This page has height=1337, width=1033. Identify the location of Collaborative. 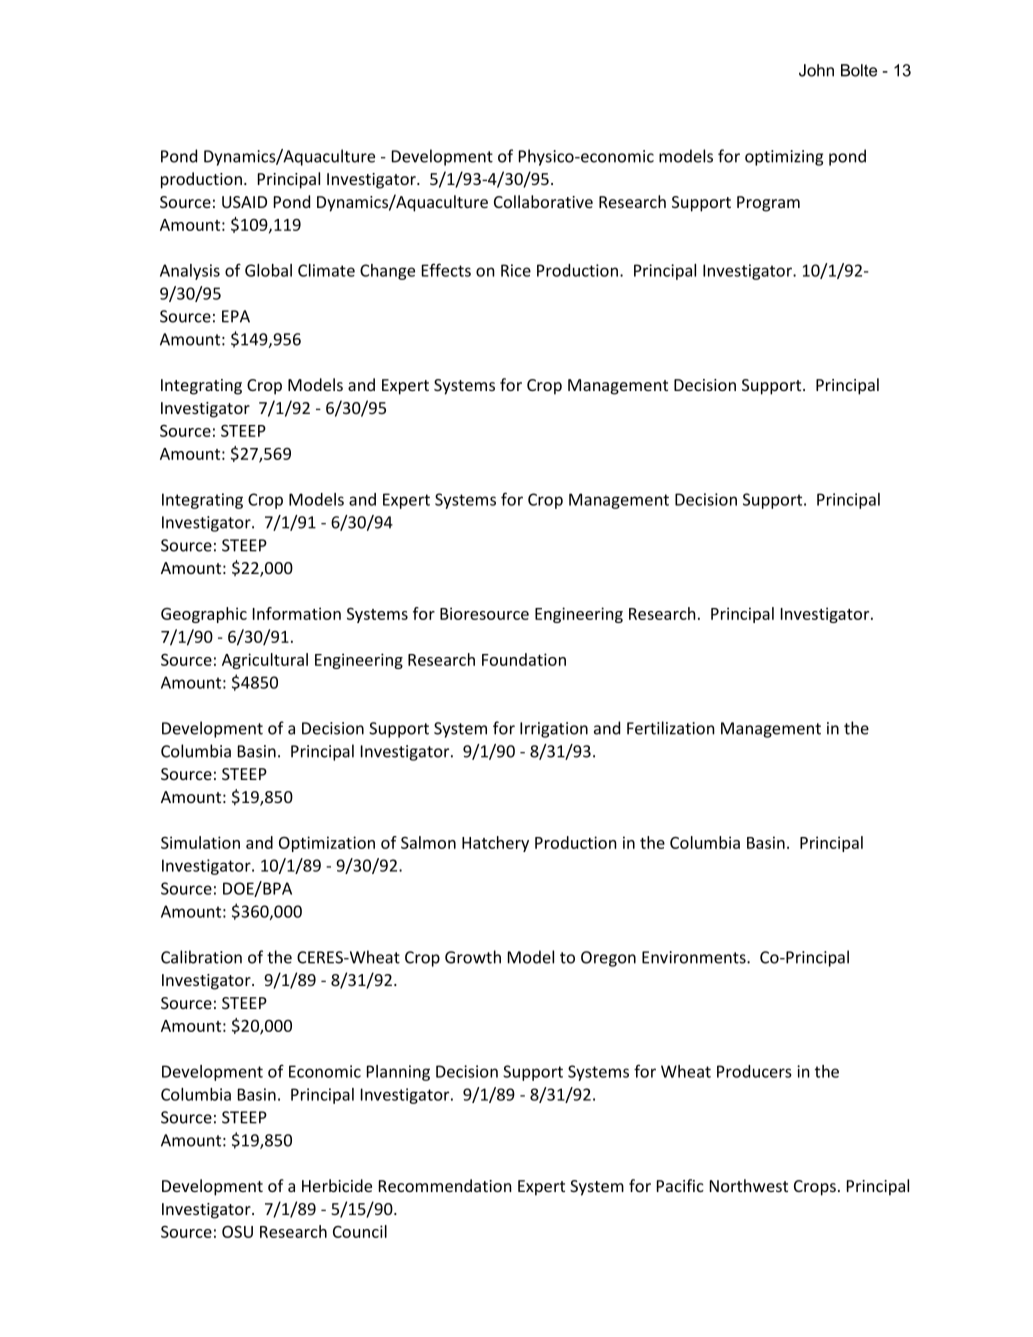
(543, 201).
